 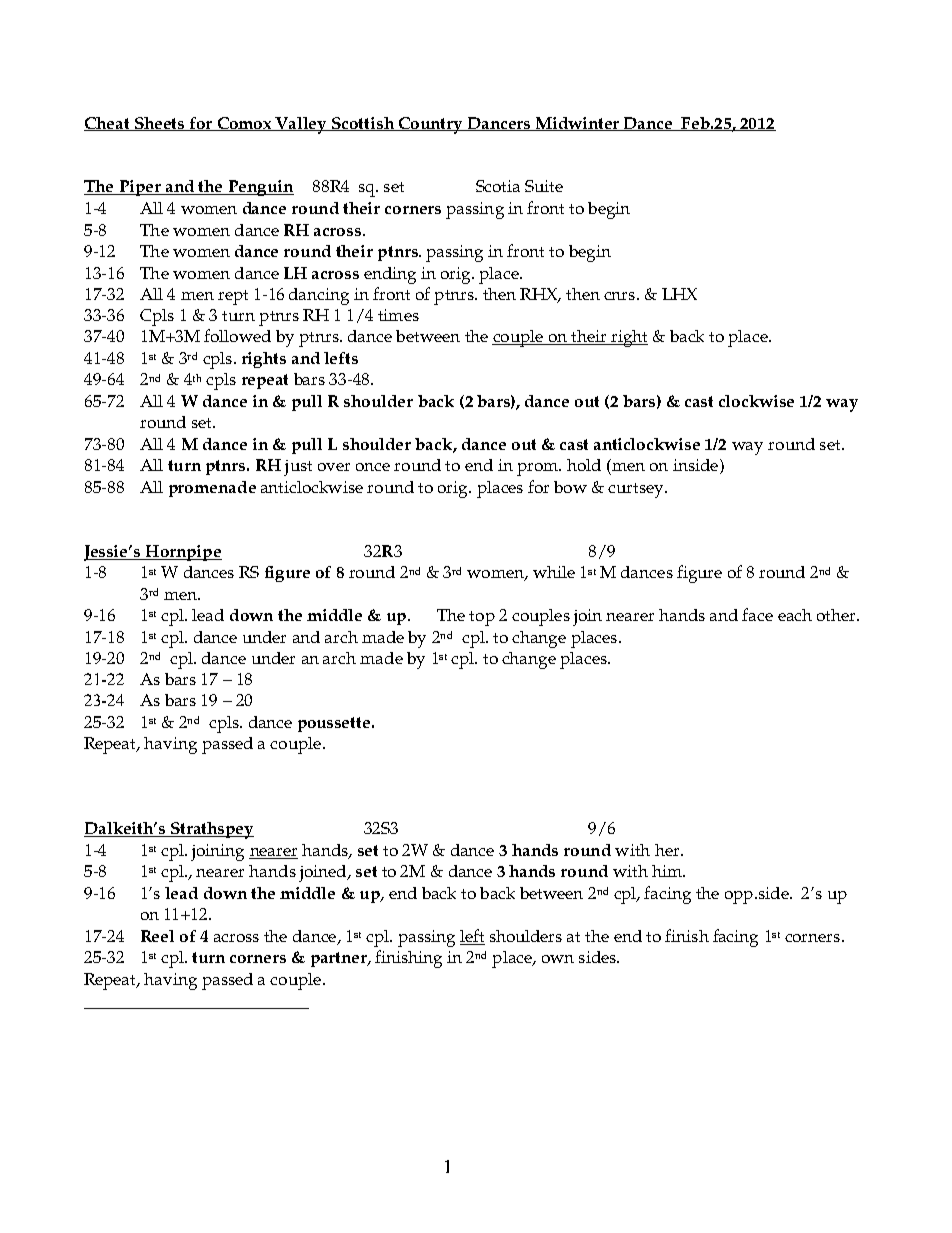 What do you see at coordinates (431, 125) in the screenshot?
I see `Country` at bounding box center [431, 125].
